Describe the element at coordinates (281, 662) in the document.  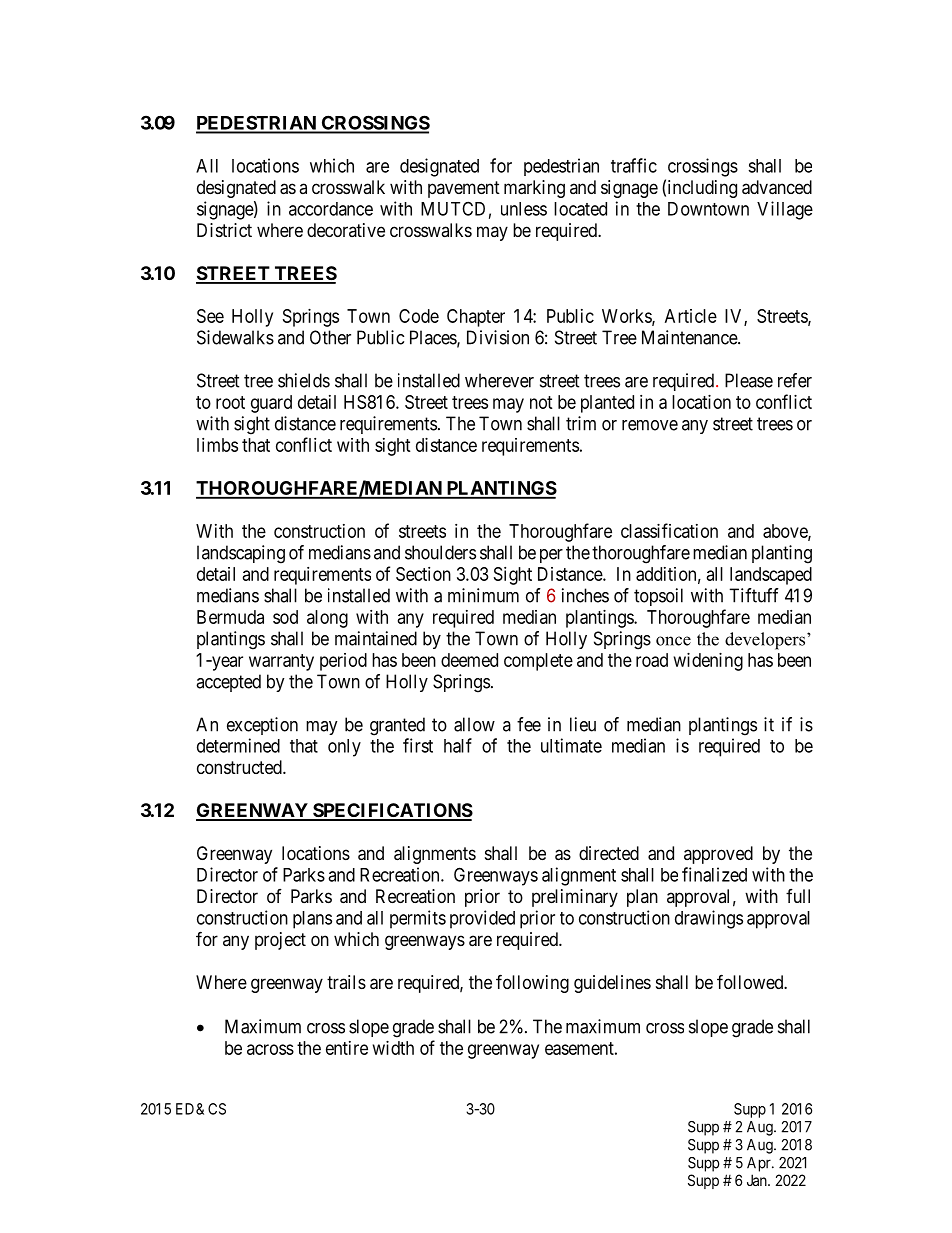
I see `warranty` at that location.
